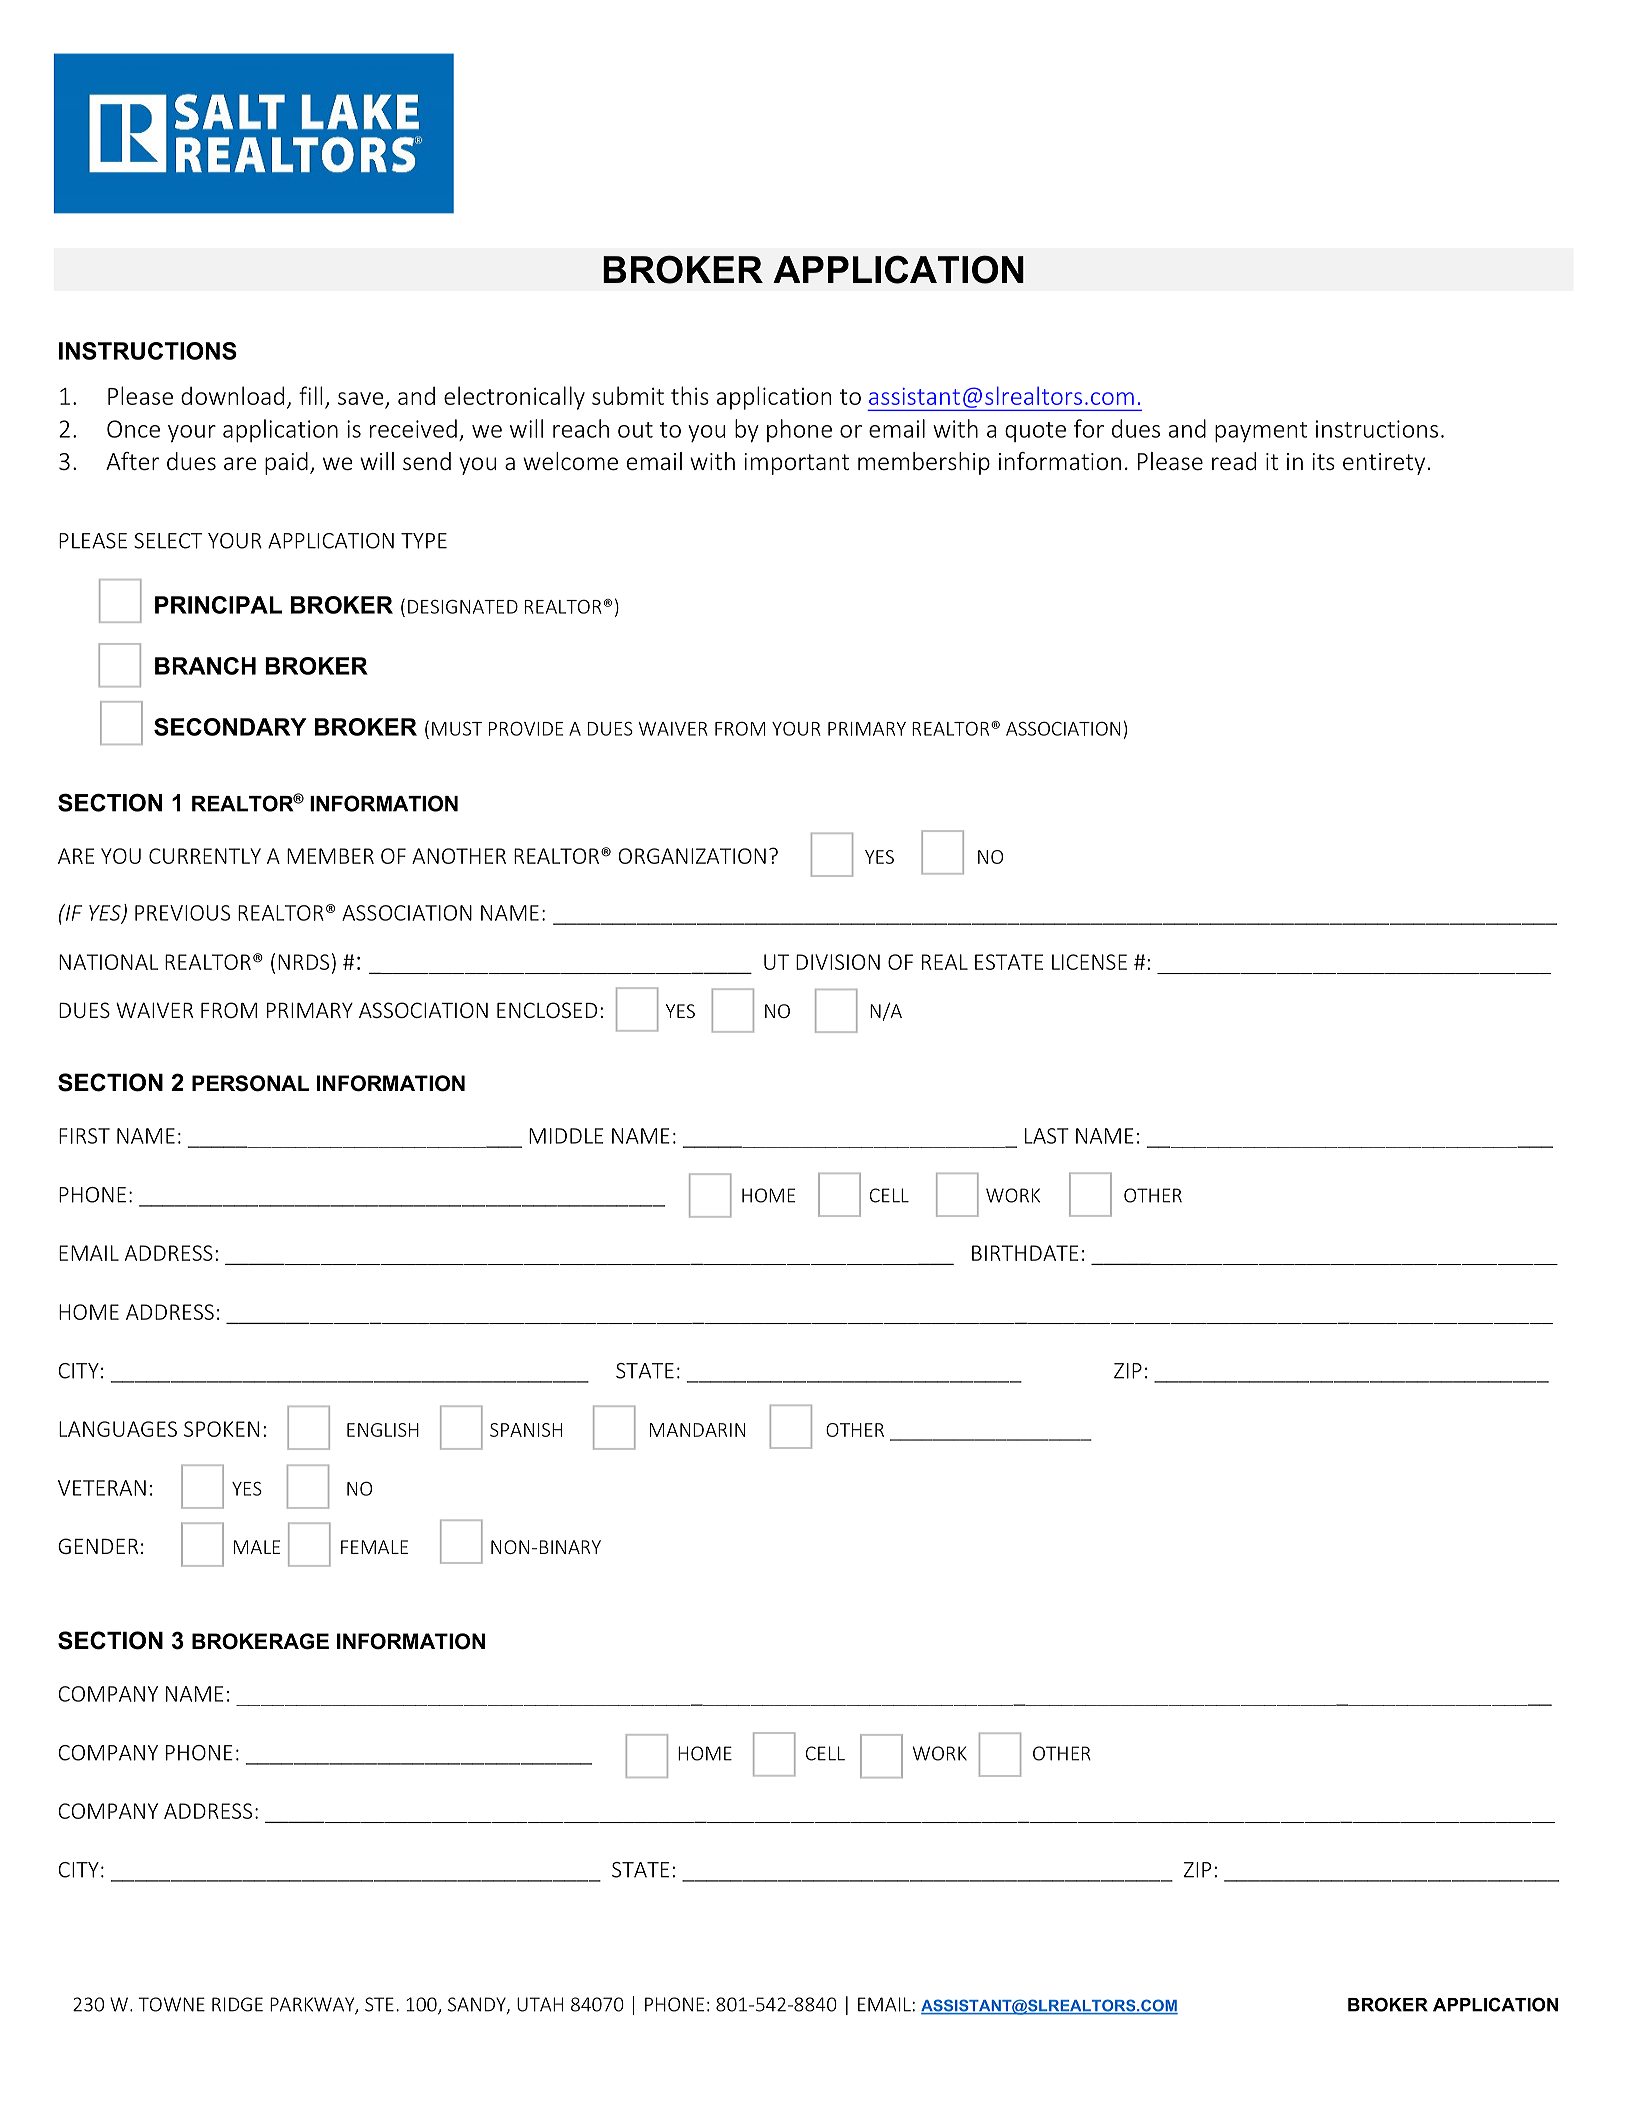 The height and width of the screenshot is (2113, 1632). What do you see at coordinates (540, 2004) in the screenshot?
I see `UTAH` at bounding box center [540, 2004].
